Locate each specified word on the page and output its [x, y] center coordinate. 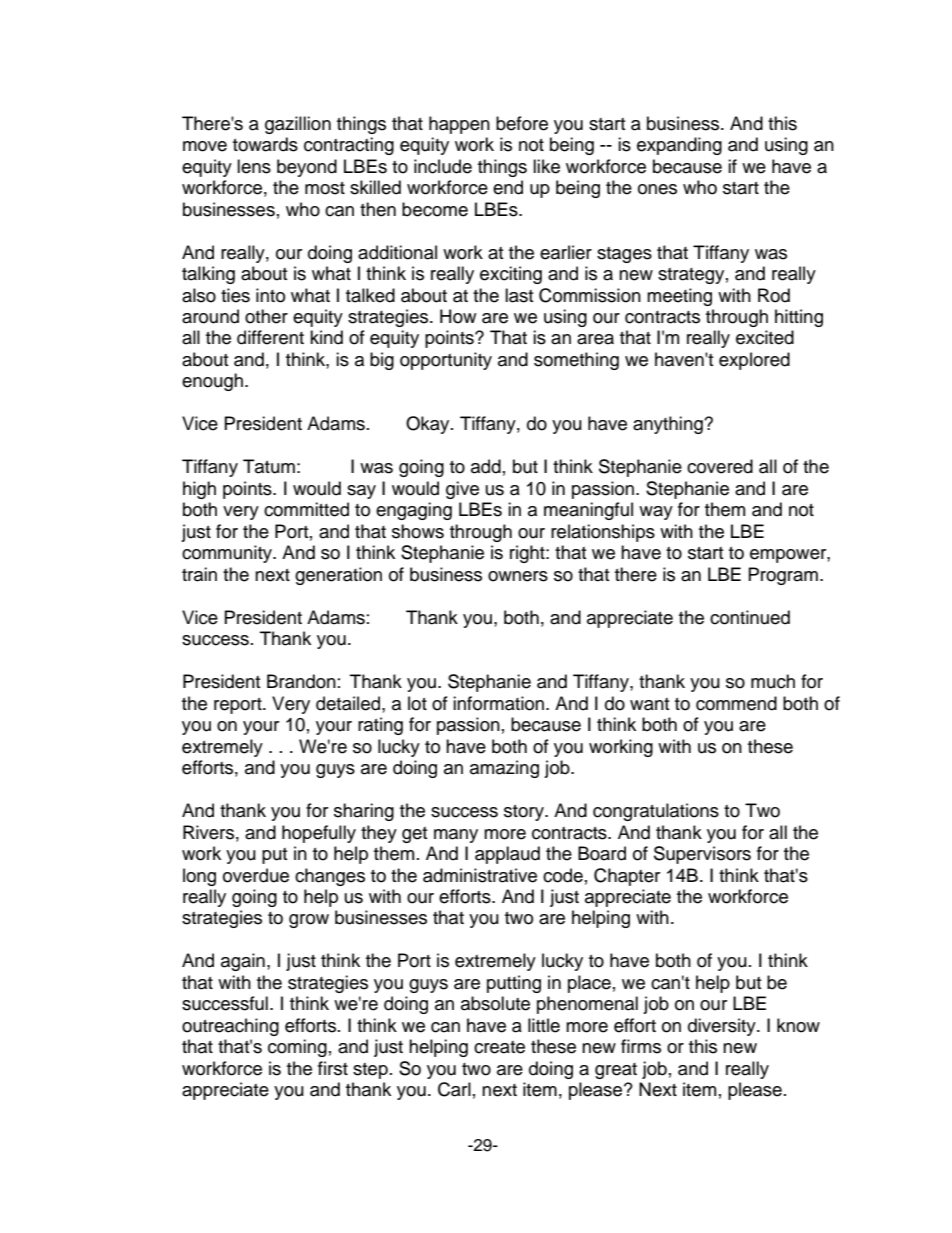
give [462, 490]
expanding [679, 146]
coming [297, 1048]
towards [265, 144]
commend [736, 703]
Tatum [269, 466]
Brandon [301, 681]
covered [720, 466]
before [522, 123]
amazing [504, 769]
